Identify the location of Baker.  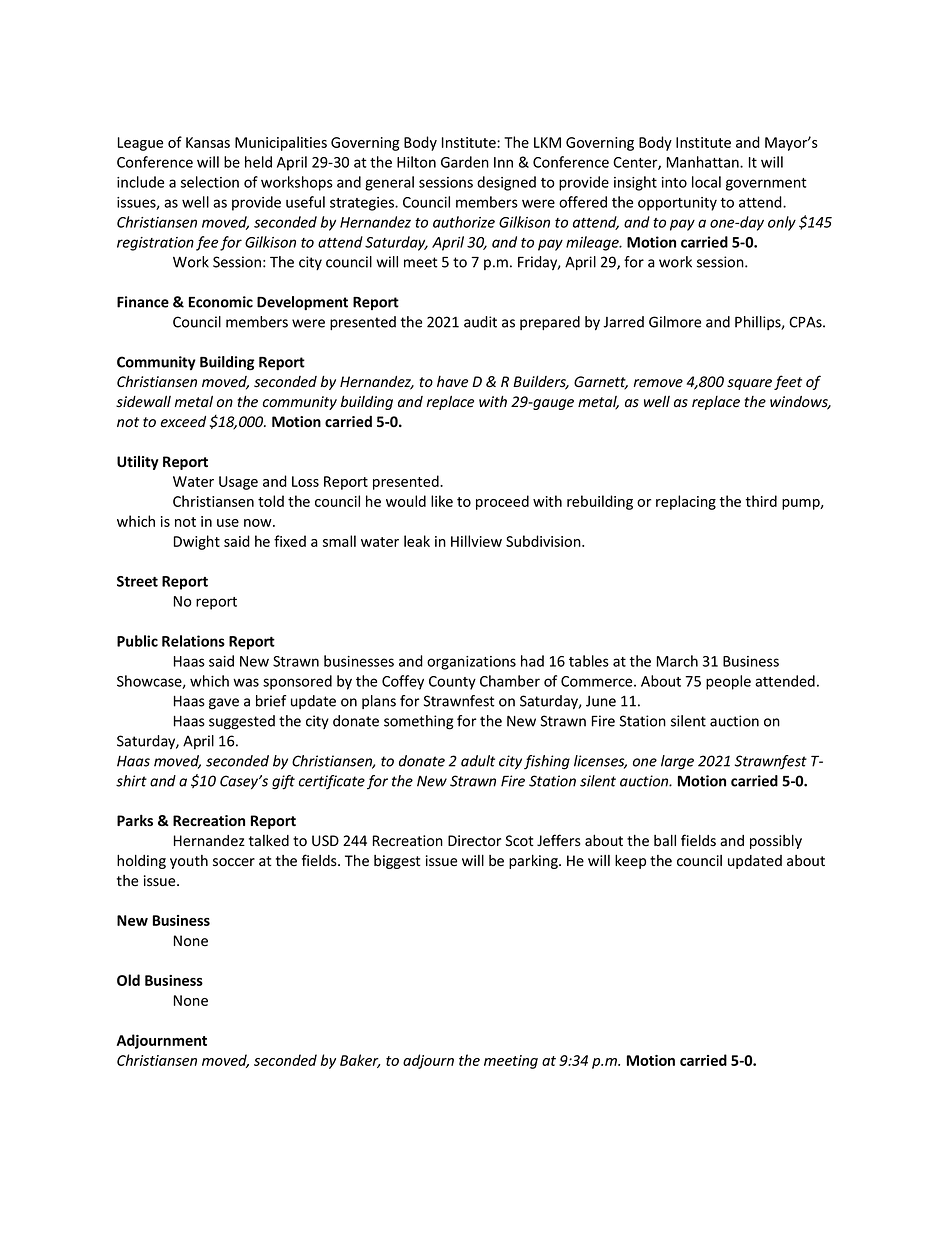
(360, 1061).
